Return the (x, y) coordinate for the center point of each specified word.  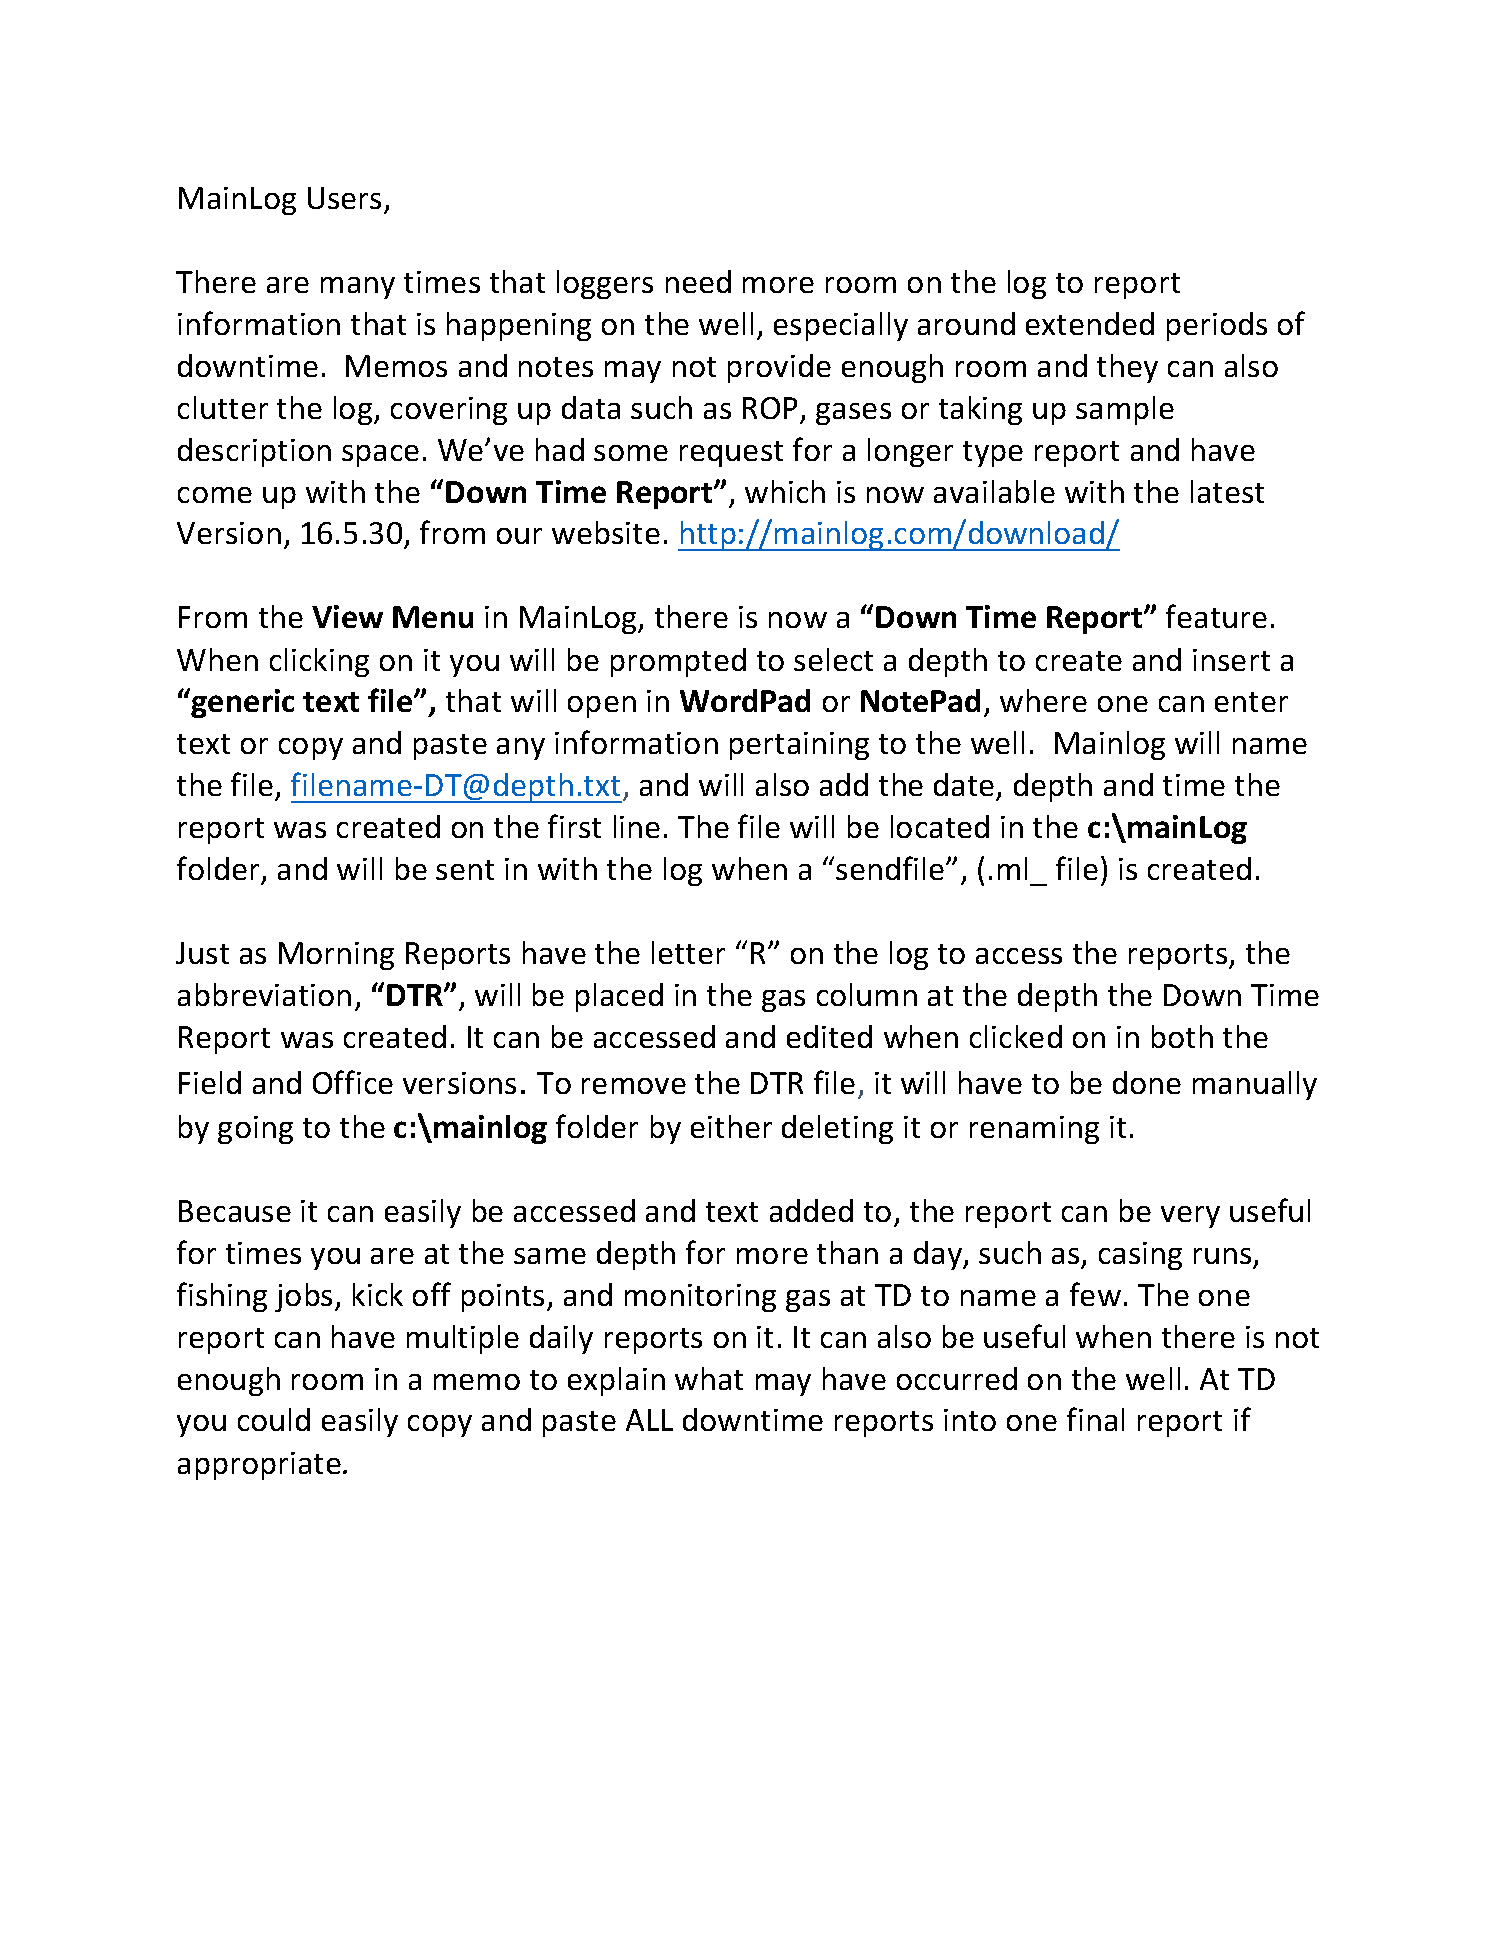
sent (465, 870)
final (1095, 1419)
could (274, 1419)
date (965, 786)
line (637, 826)
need (698, 281)
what (709, 1378)
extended (1090, 323)
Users (344, 198)
